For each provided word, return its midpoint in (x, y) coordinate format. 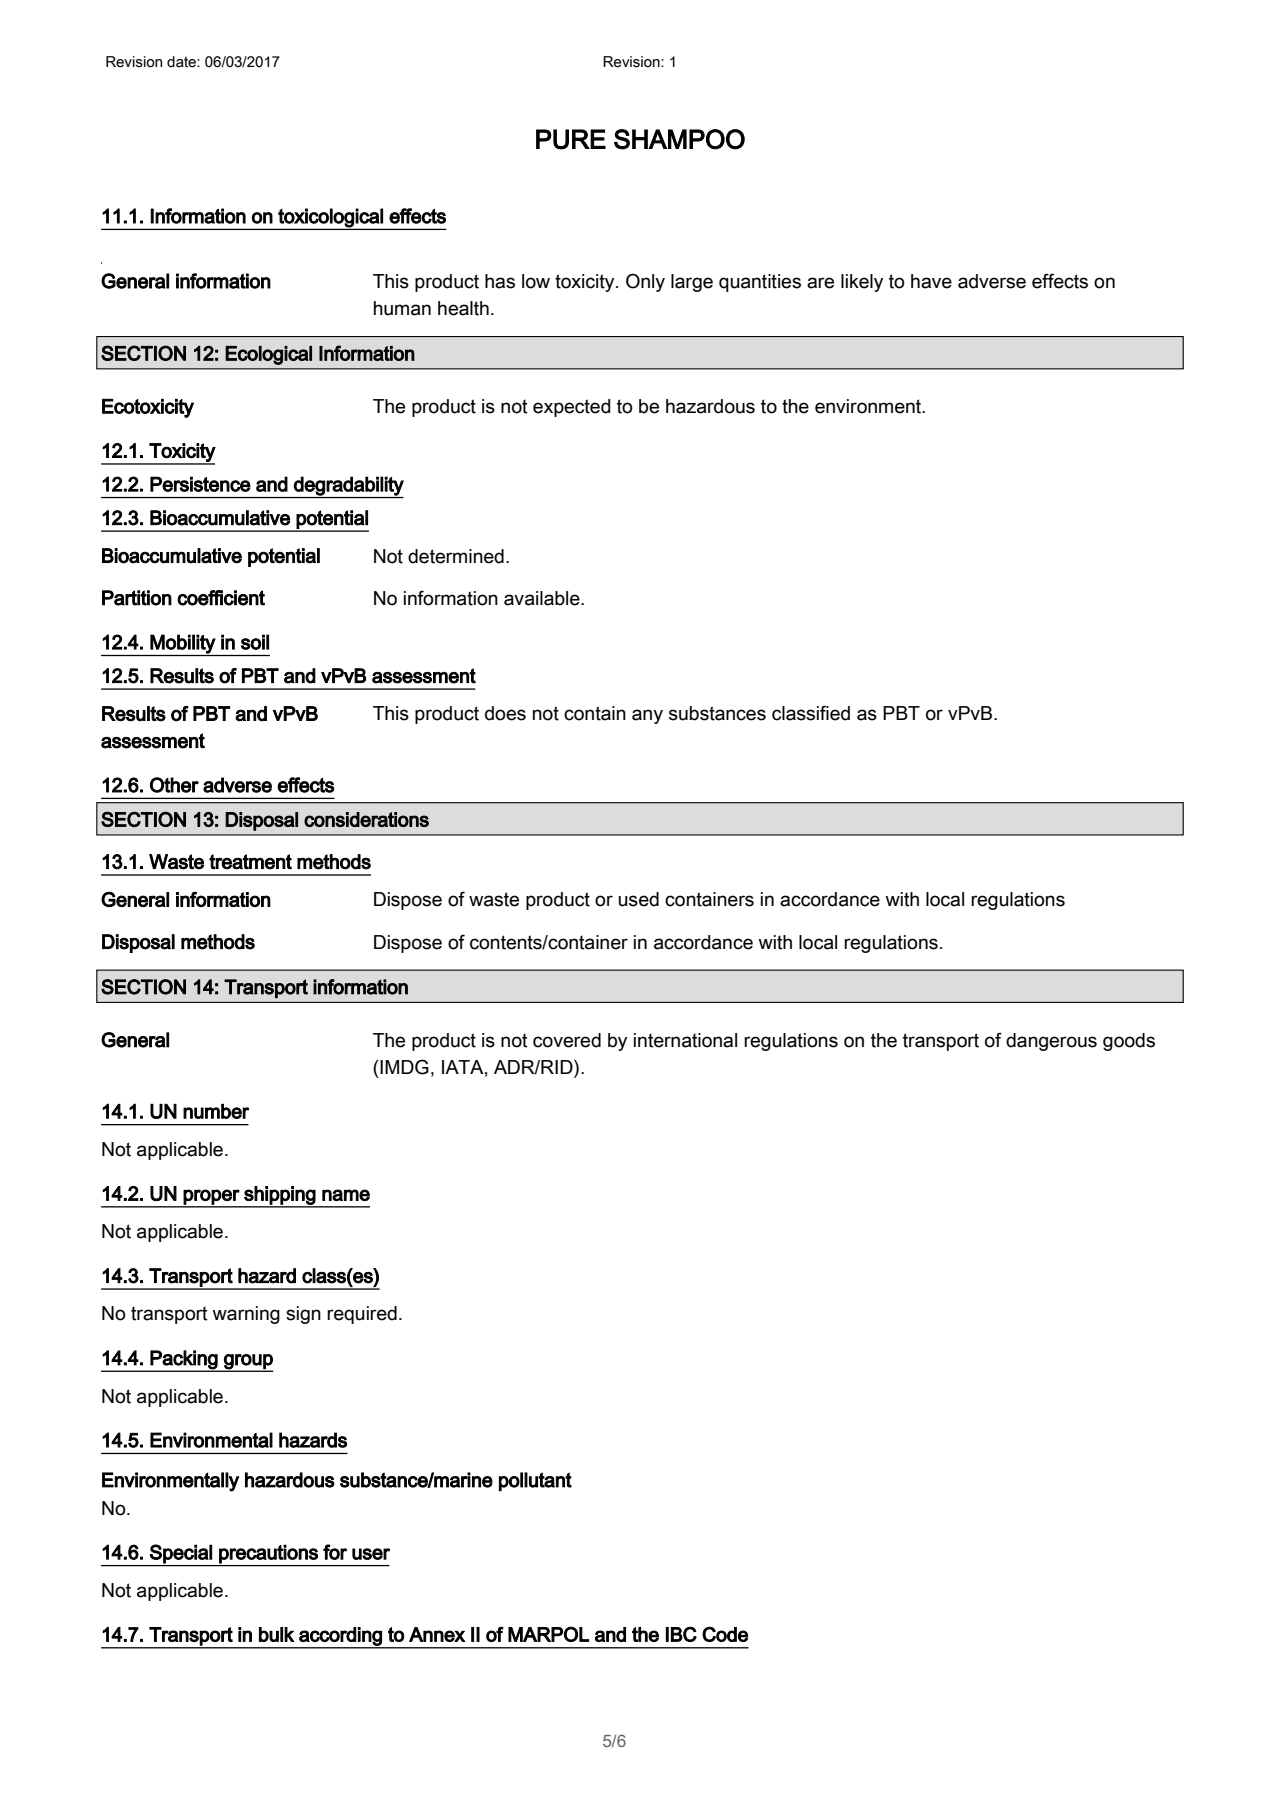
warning (246, 1315)
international (685, 1040)
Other (174, 785)
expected (572, 408)
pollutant (535, 1481)
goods (1129, 1042)
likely (862, 283)
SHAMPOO (679, 139)
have (931, 281)
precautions (268, 1554)
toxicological (330, 218)
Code (725, 1634)
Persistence (200, 484)
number (216, 1111)
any (647, 716)
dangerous (1051, 1042)
